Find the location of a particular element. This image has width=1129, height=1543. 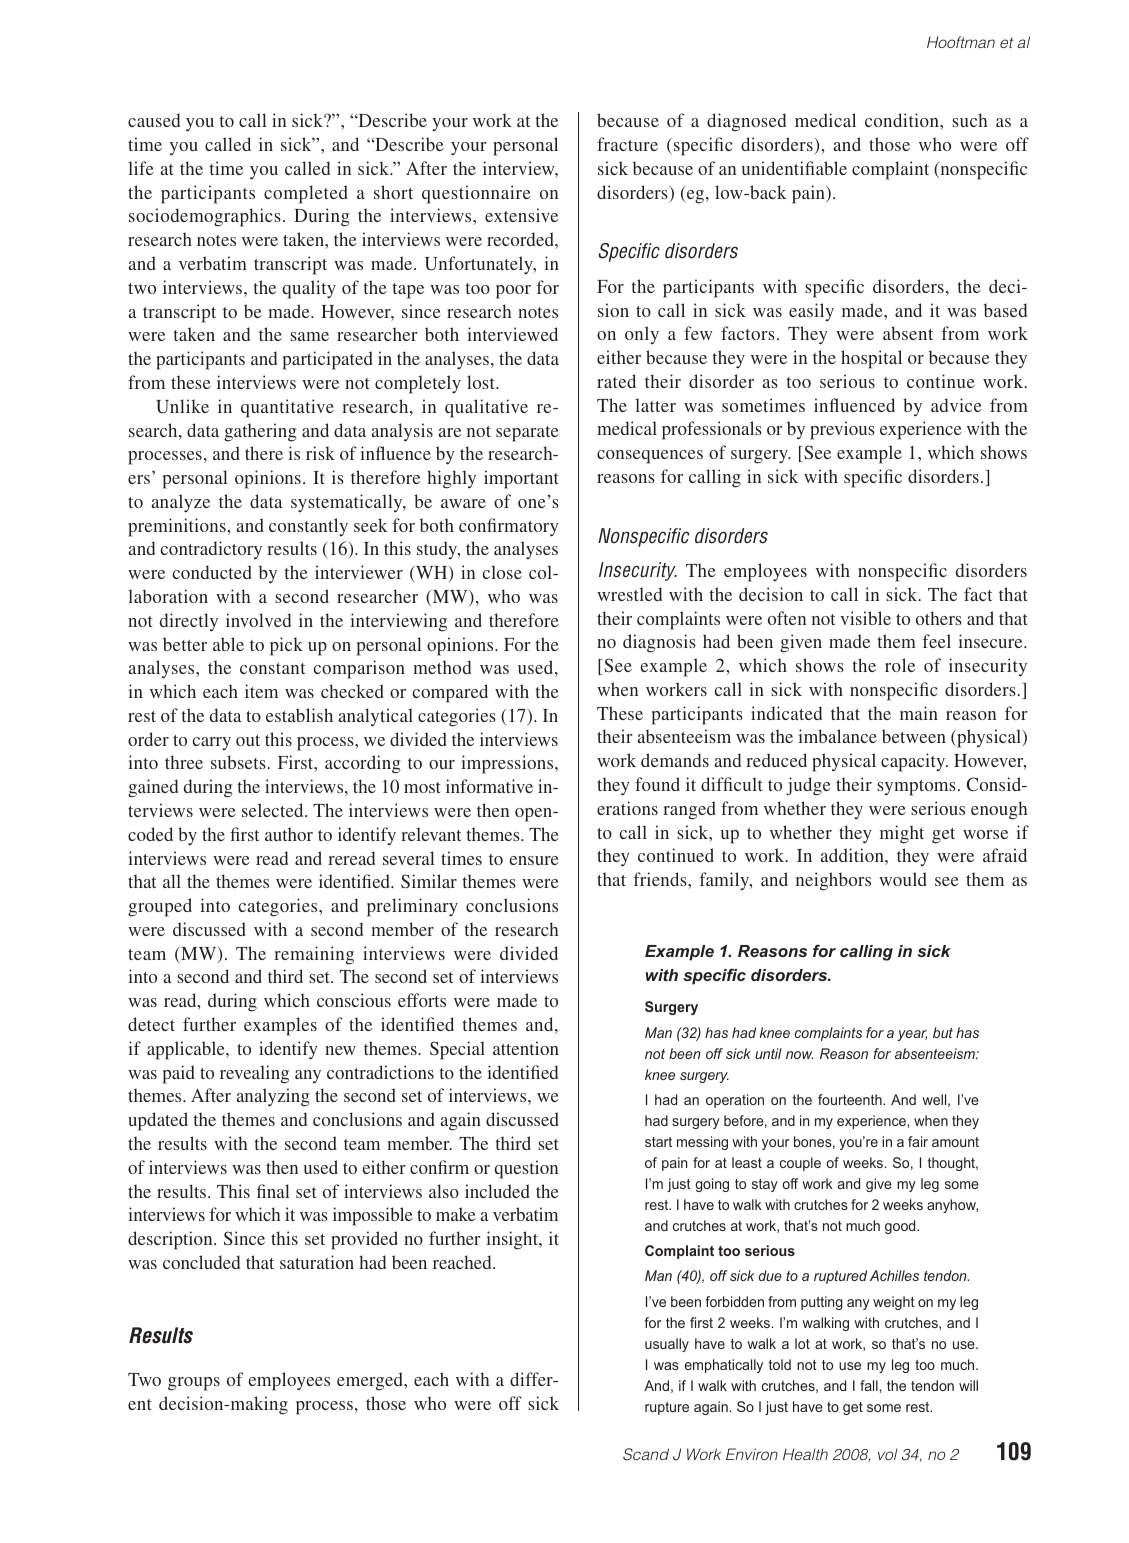

condition is located at coordinates (903, 120).
